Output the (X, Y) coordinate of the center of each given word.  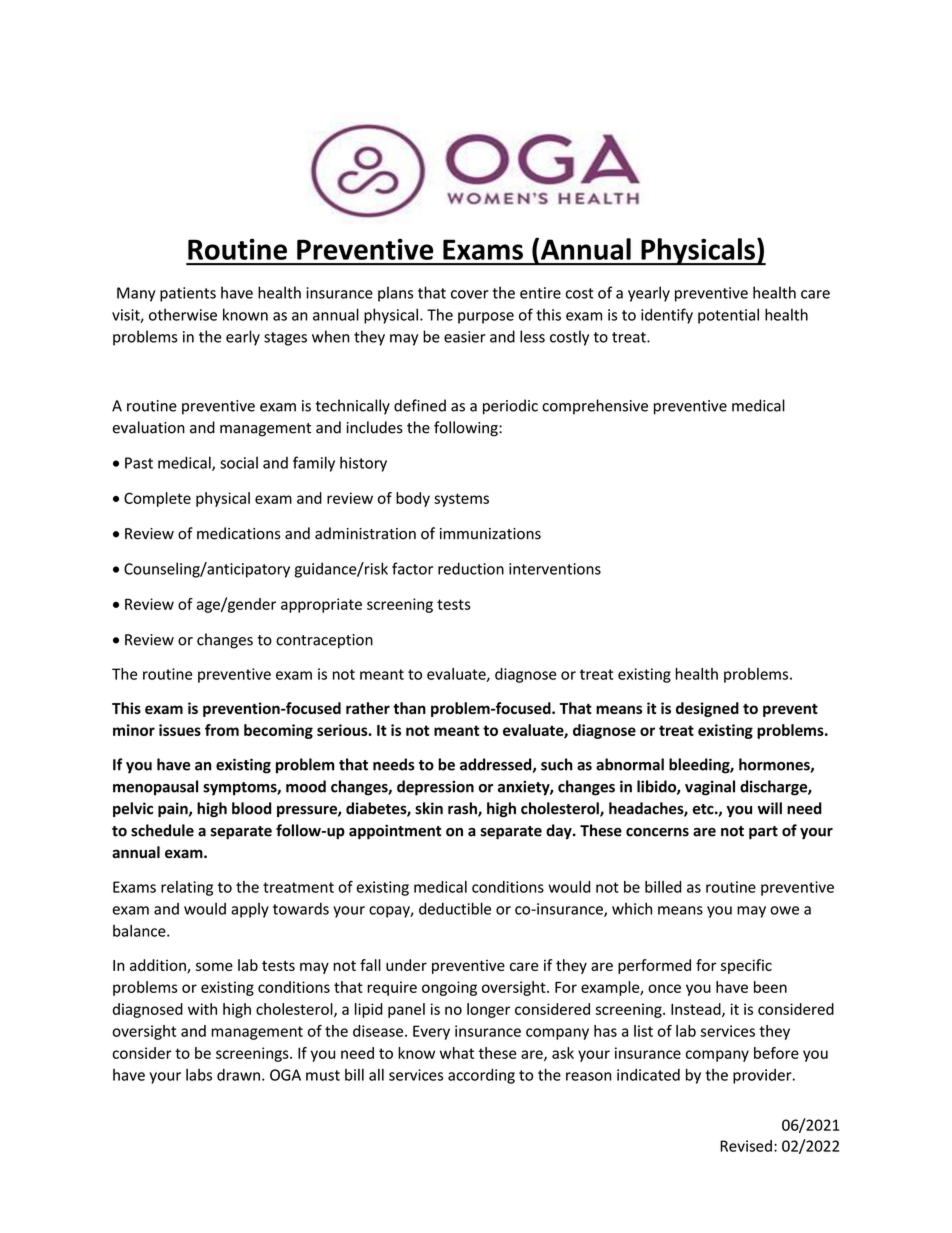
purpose (486, 318)
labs (199, 1075)
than (409, 708)
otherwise (183, 314)
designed (707, 709)
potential (728, 316)
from (222, 730)
